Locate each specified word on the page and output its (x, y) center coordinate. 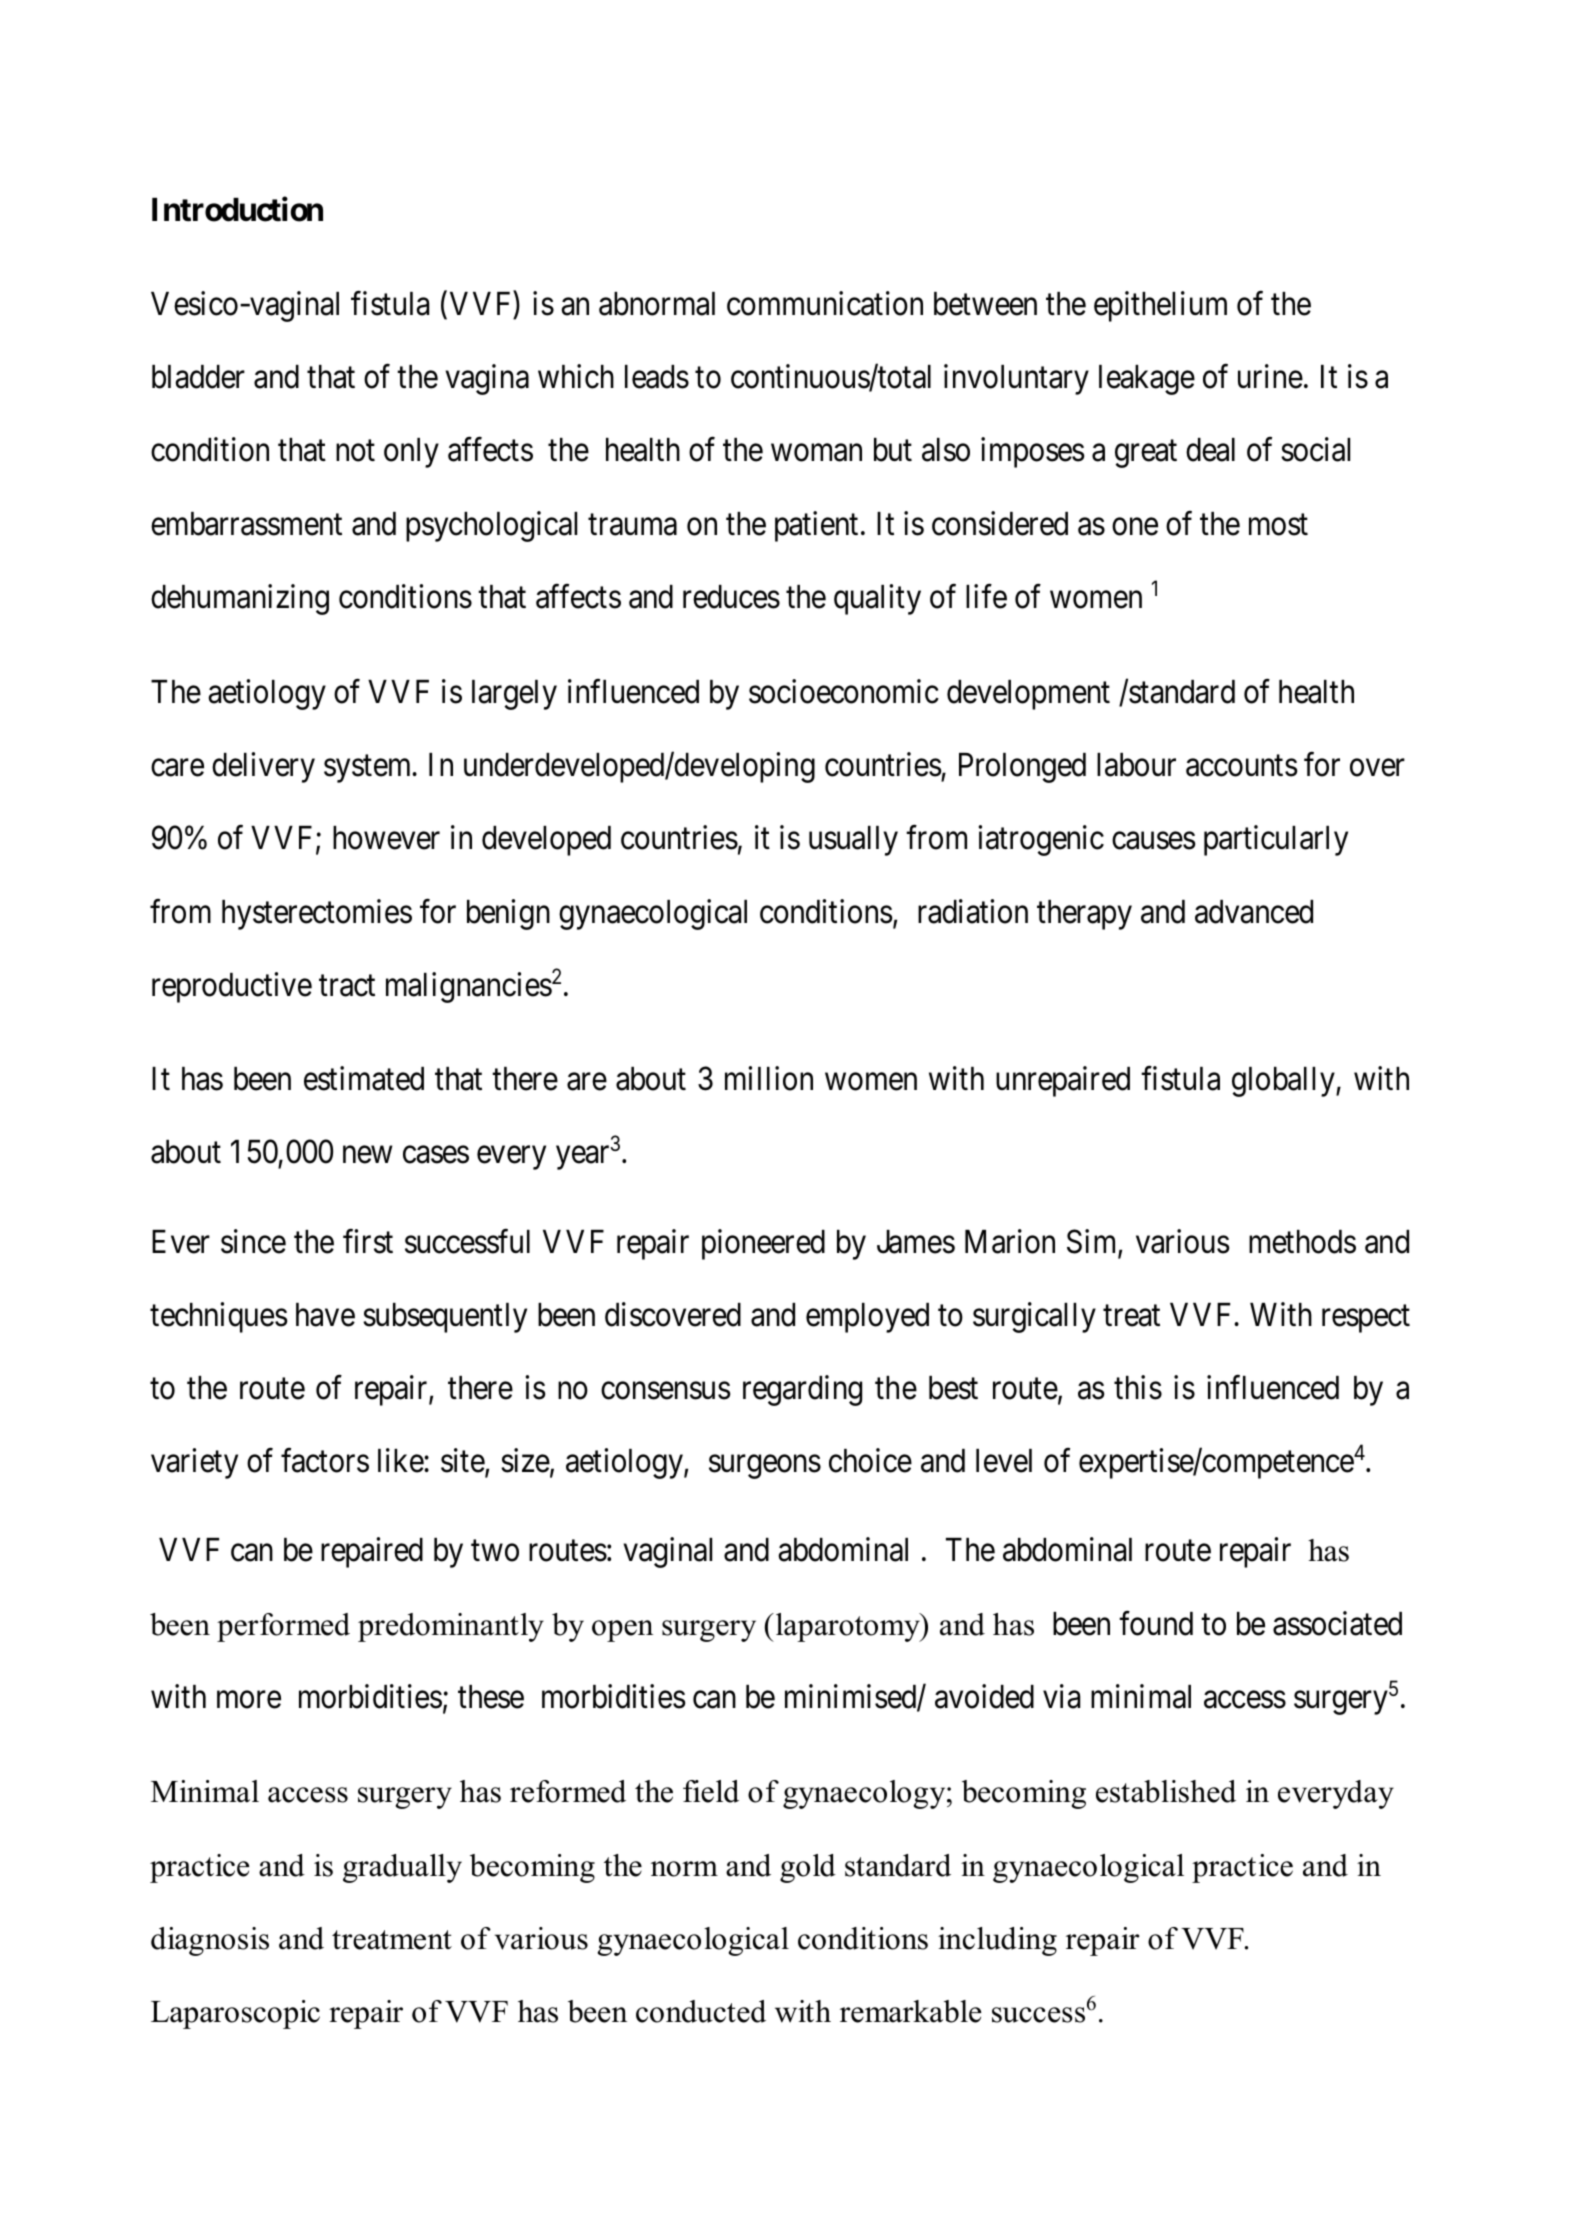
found (1156, 1623)
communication (825, 303)
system (369, 769)
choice (870, 1461)
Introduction (237, 209)
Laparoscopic (235, 2014)
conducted (701, 2011)
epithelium (1160, 306)
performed (283, 1627)
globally (1284, 1082)
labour (1136, 765)
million (769, 1078)
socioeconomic (844, 691)
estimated (364, 1078)
